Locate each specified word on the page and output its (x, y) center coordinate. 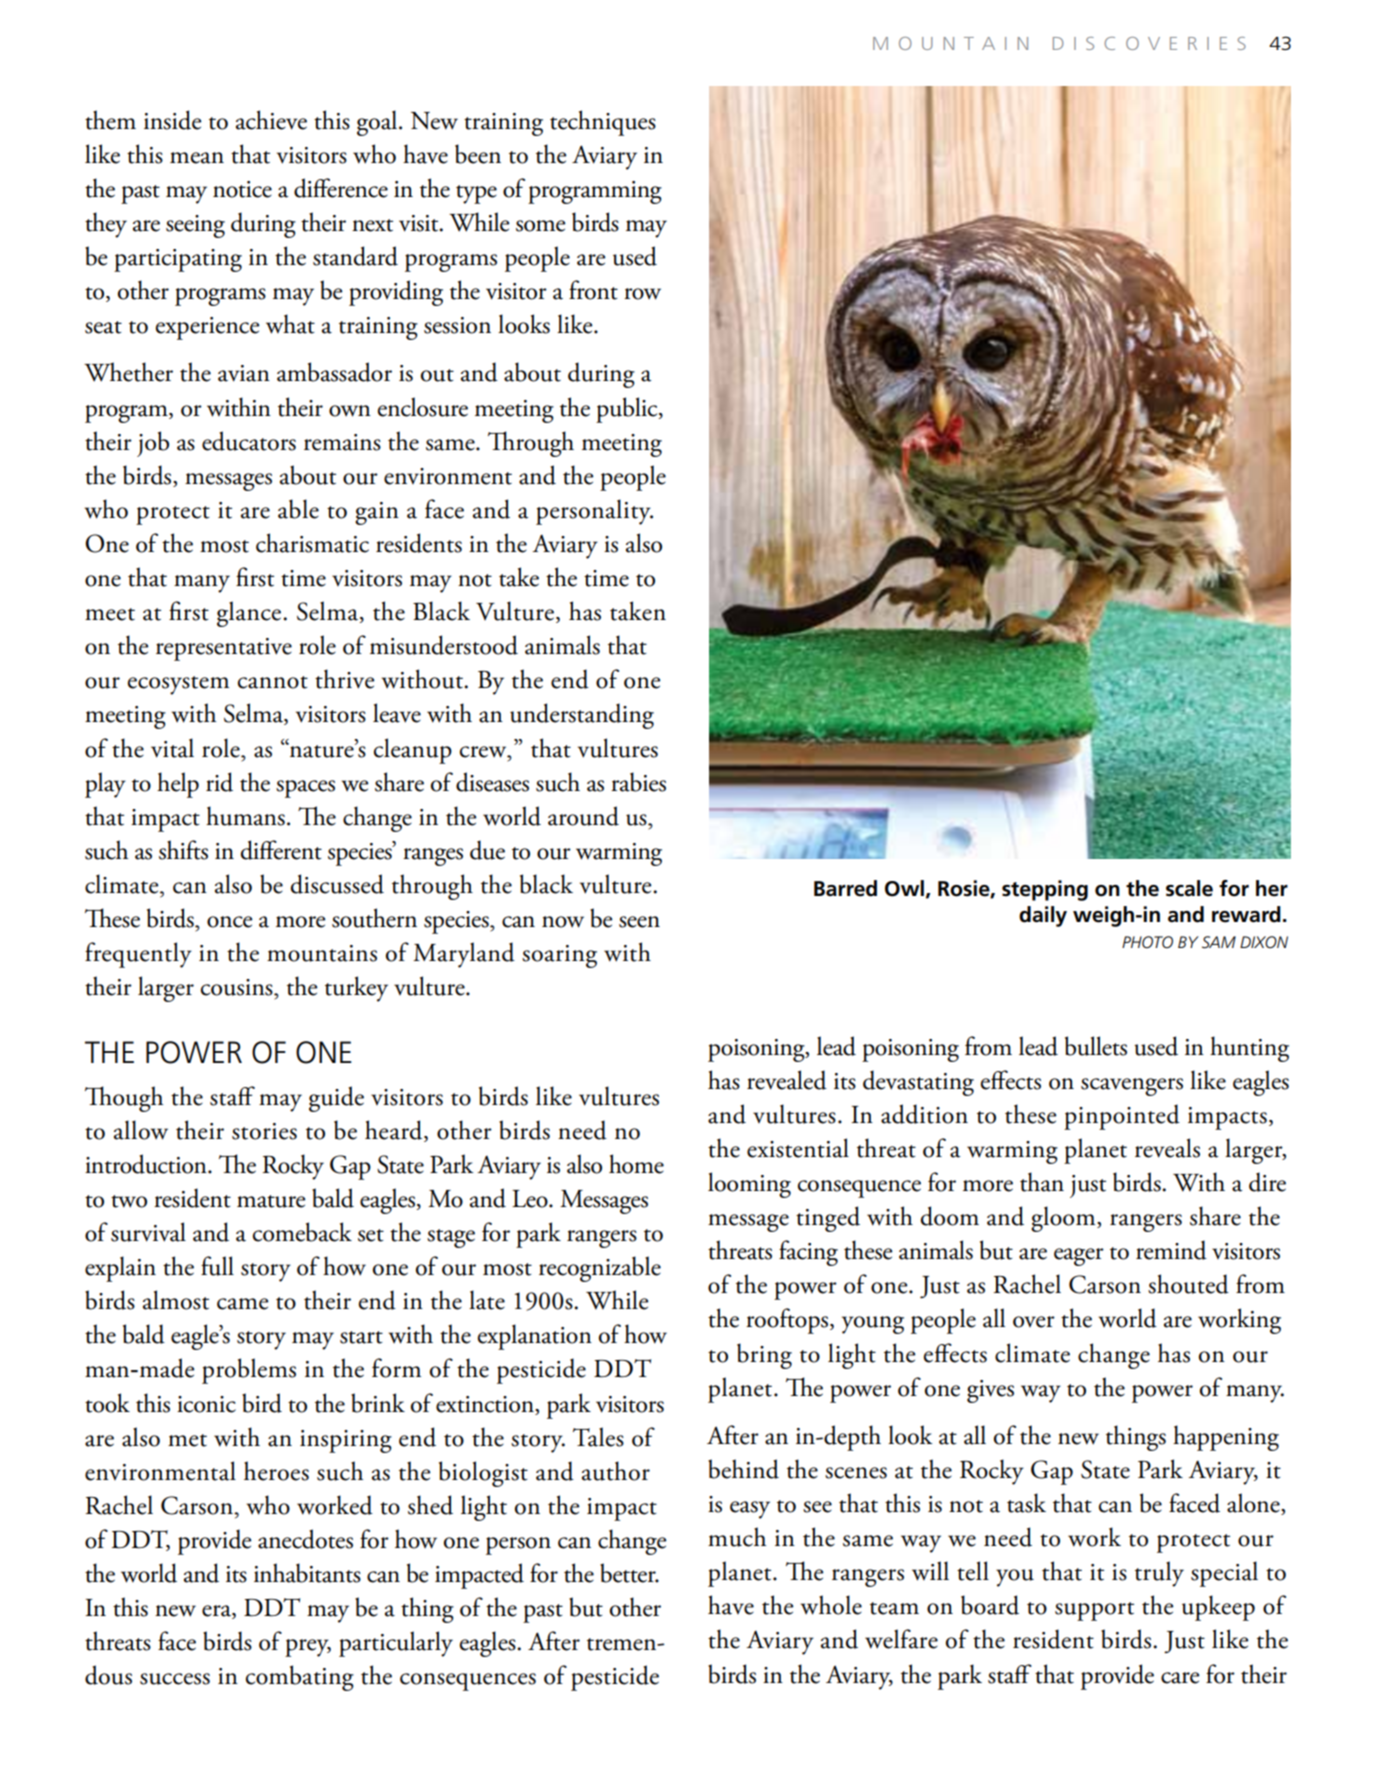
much (737, 1537)
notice (242, 189)
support (1094, 1611)
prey (308, 1648)
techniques (603, 123)
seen (639, 922)
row (642, 294)
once (230, 922)
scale (1189, 888)
